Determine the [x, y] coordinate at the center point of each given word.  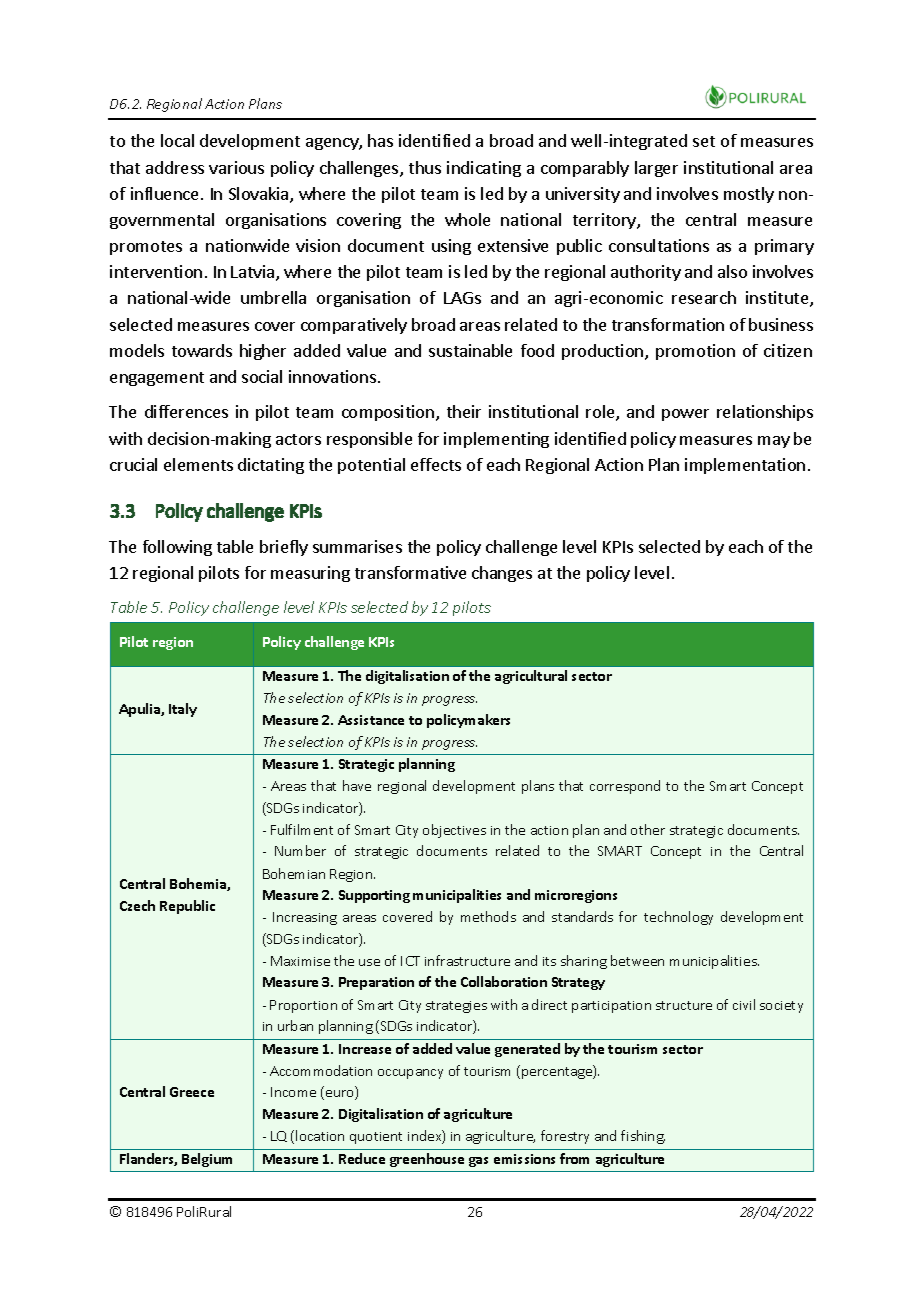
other [648, 829]
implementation [745, 466]
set [704, 141]
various [236, 167]
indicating [484, 169]
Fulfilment [302, 829]
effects [436, 464]
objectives [454, 831]
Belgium [207, 1160]
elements [198, 464]
